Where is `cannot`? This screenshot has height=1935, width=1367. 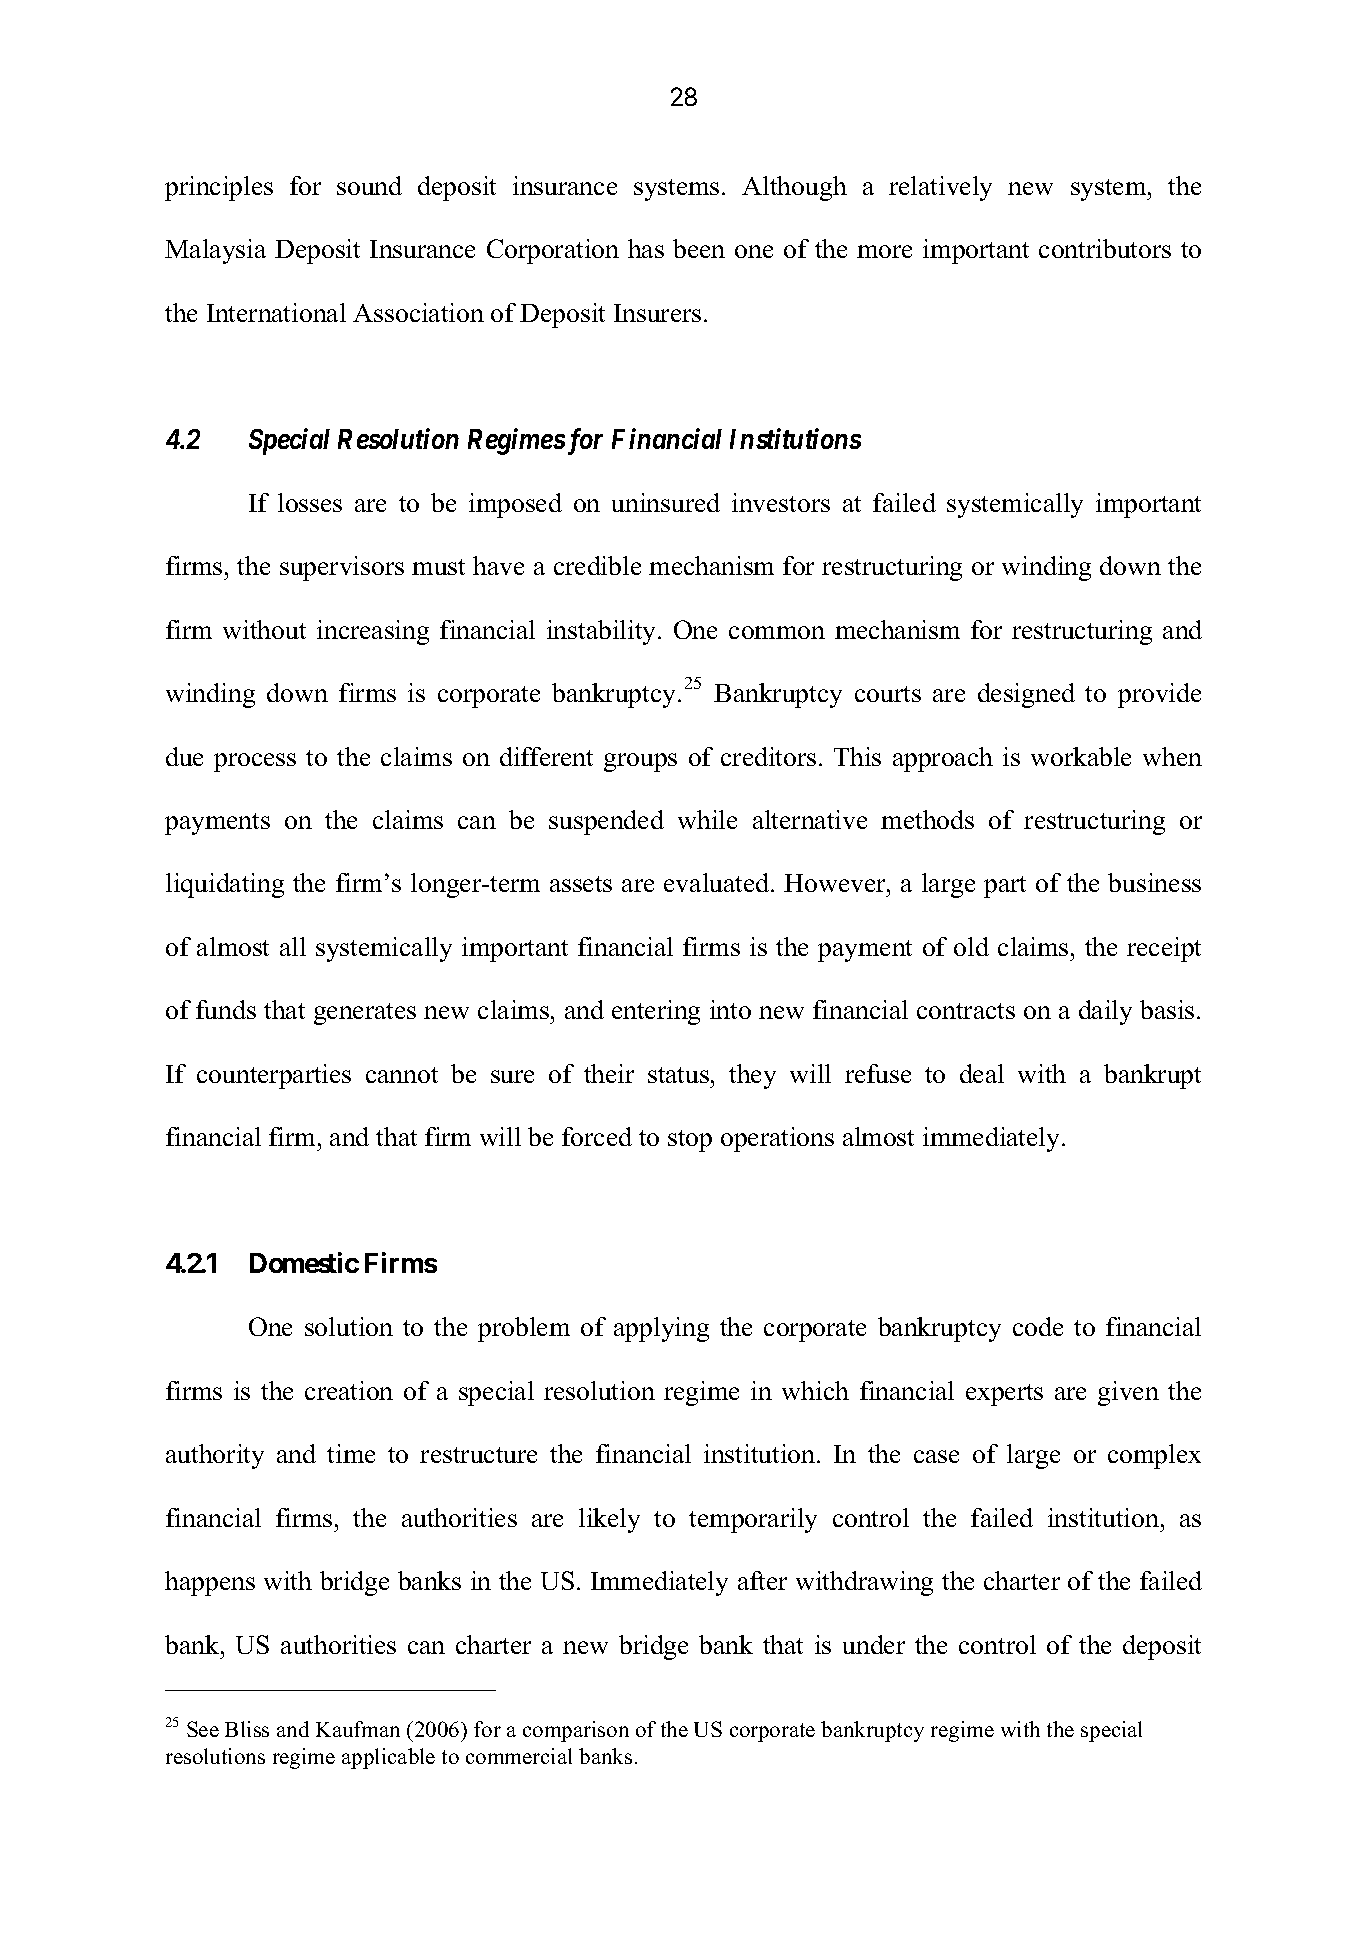
cannot is located at coordinates (402, 1075).
